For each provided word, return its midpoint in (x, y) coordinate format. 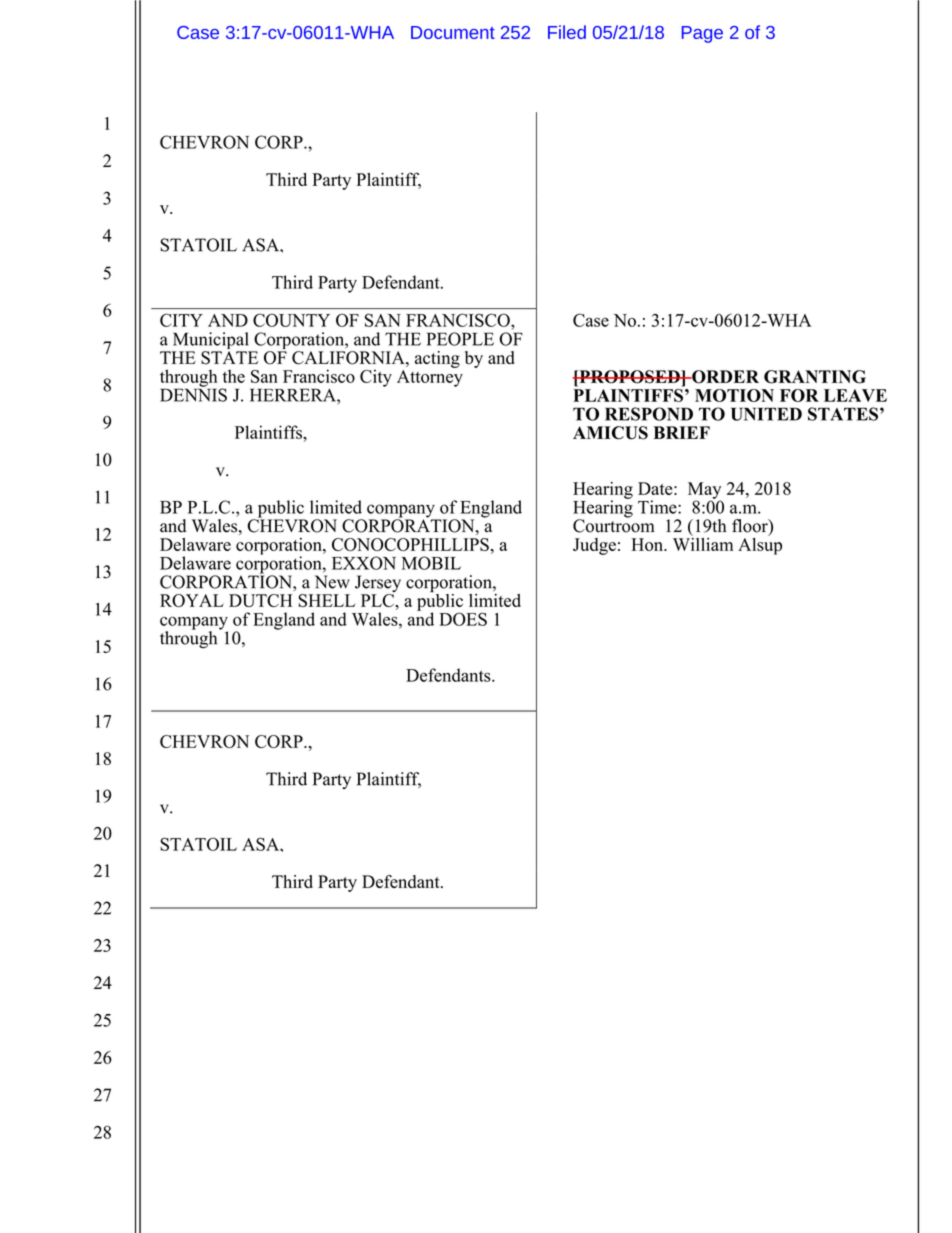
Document (453, 32)
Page (702, 34)
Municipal (210, 342)
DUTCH (260, 600)
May (704, 491)
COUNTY (291, 320)
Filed (567, 32)
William (703, 543)
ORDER (724, 377)
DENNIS (193, 394)
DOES (463, 619)
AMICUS (610, 433)
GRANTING (815, 377)
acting (437, 359)
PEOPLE (460, 339)
